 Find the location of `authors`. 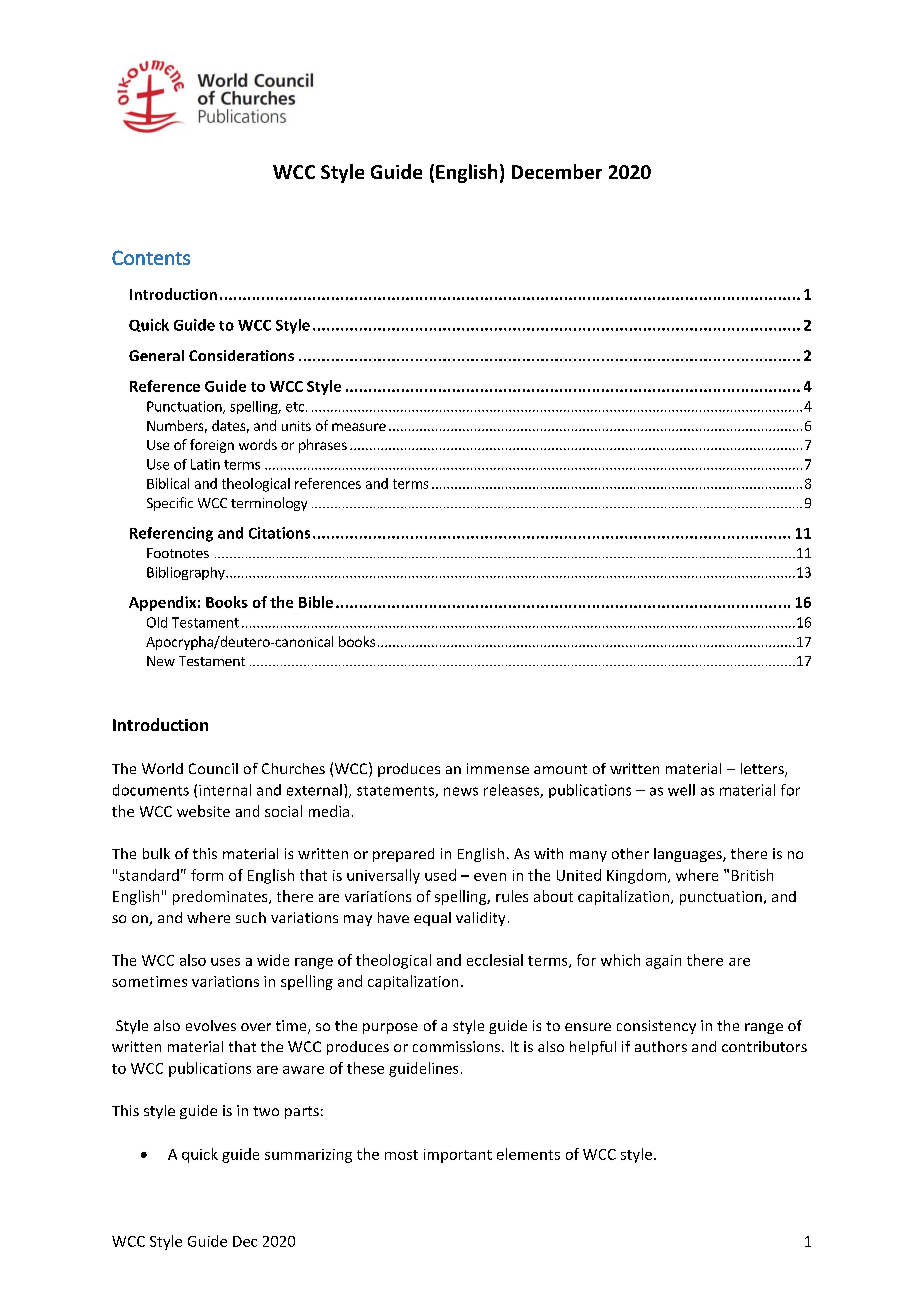

authors is located at coordinates (661, 1046).
